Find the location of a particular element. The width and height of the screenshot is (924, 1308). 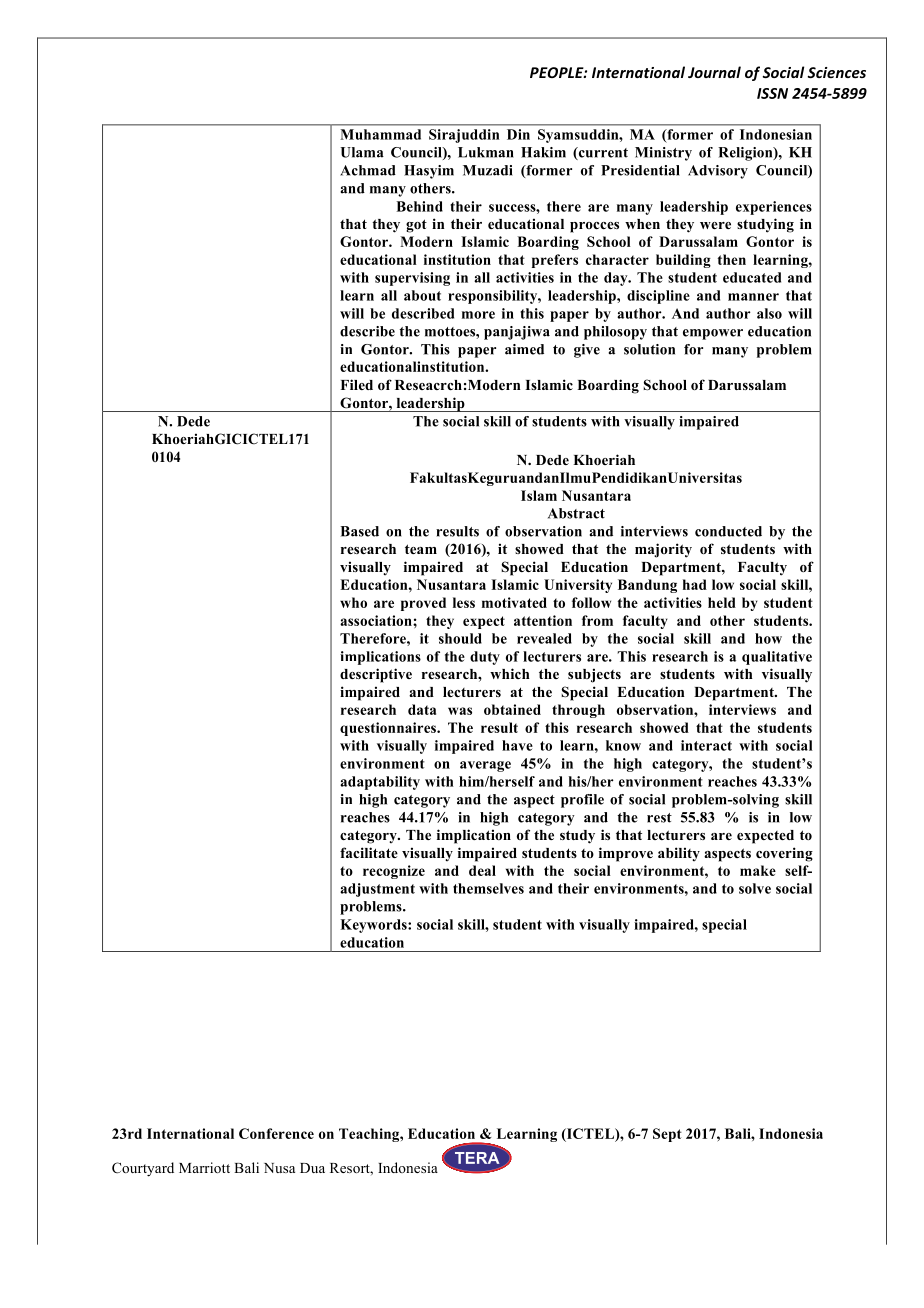

Sept is located at coordinates (667, 1135).
